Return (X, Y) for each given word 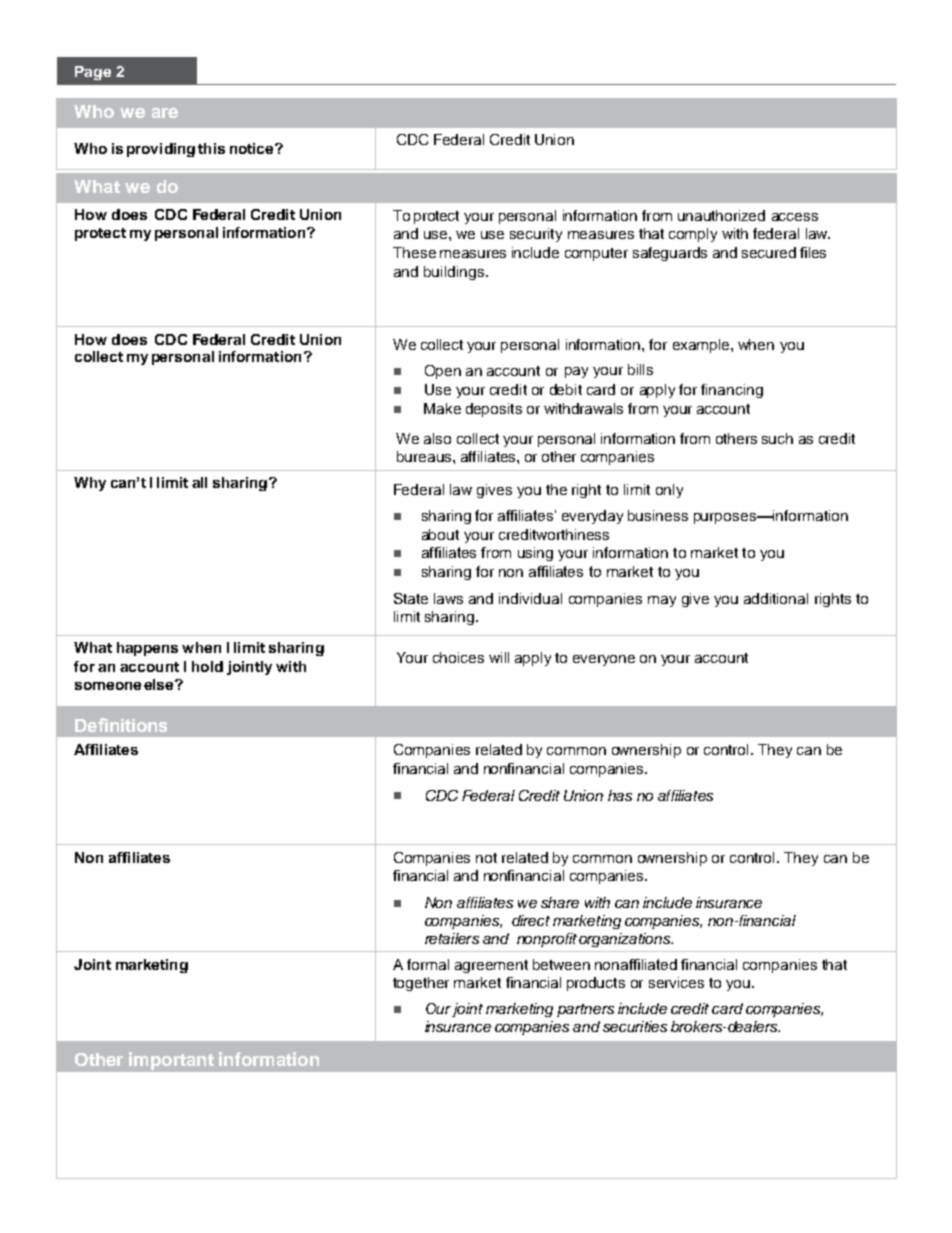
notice (253, 148)
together (421, 984)
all (199, 482)
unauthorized (721, 215)
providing (161, 150)
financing (732, 391)
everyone (604, 660)
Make (442, 408)
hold (207, 666)
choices (458, 657)
